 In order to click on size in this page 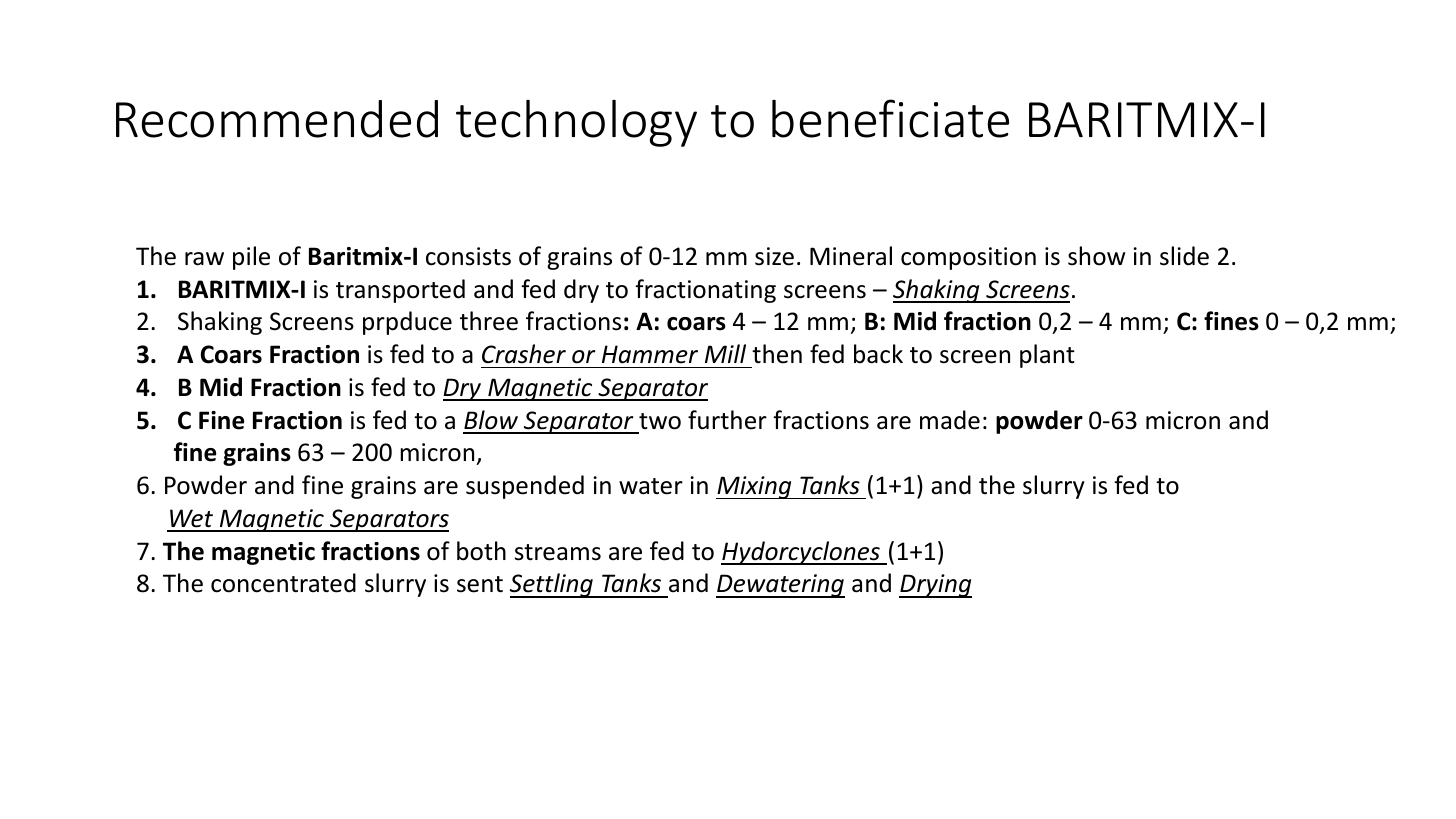, I will do `click(774, 256)`.
